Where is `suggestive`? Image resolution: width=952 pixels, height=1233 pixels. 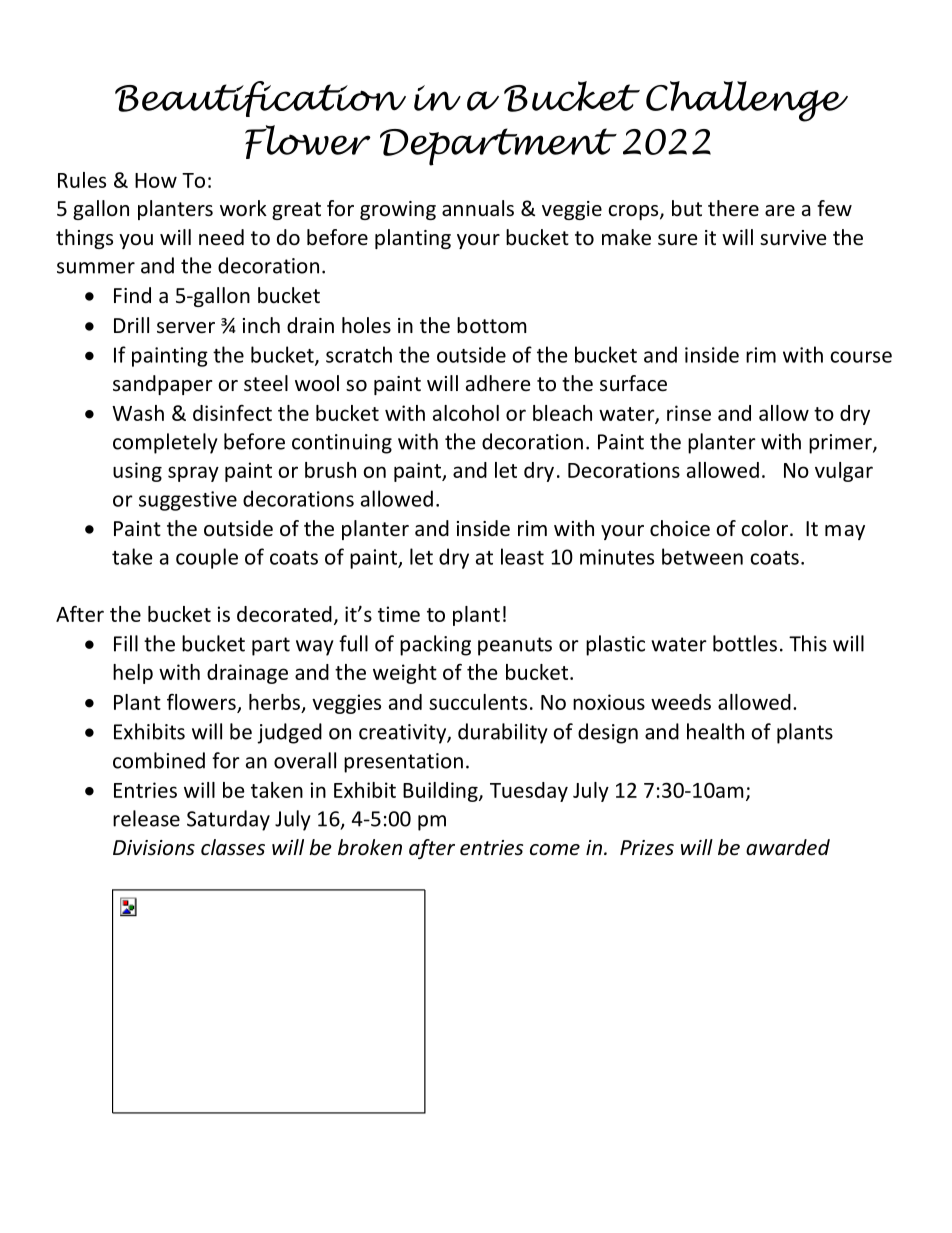 suggestive is located at coordinates (188, 501).
